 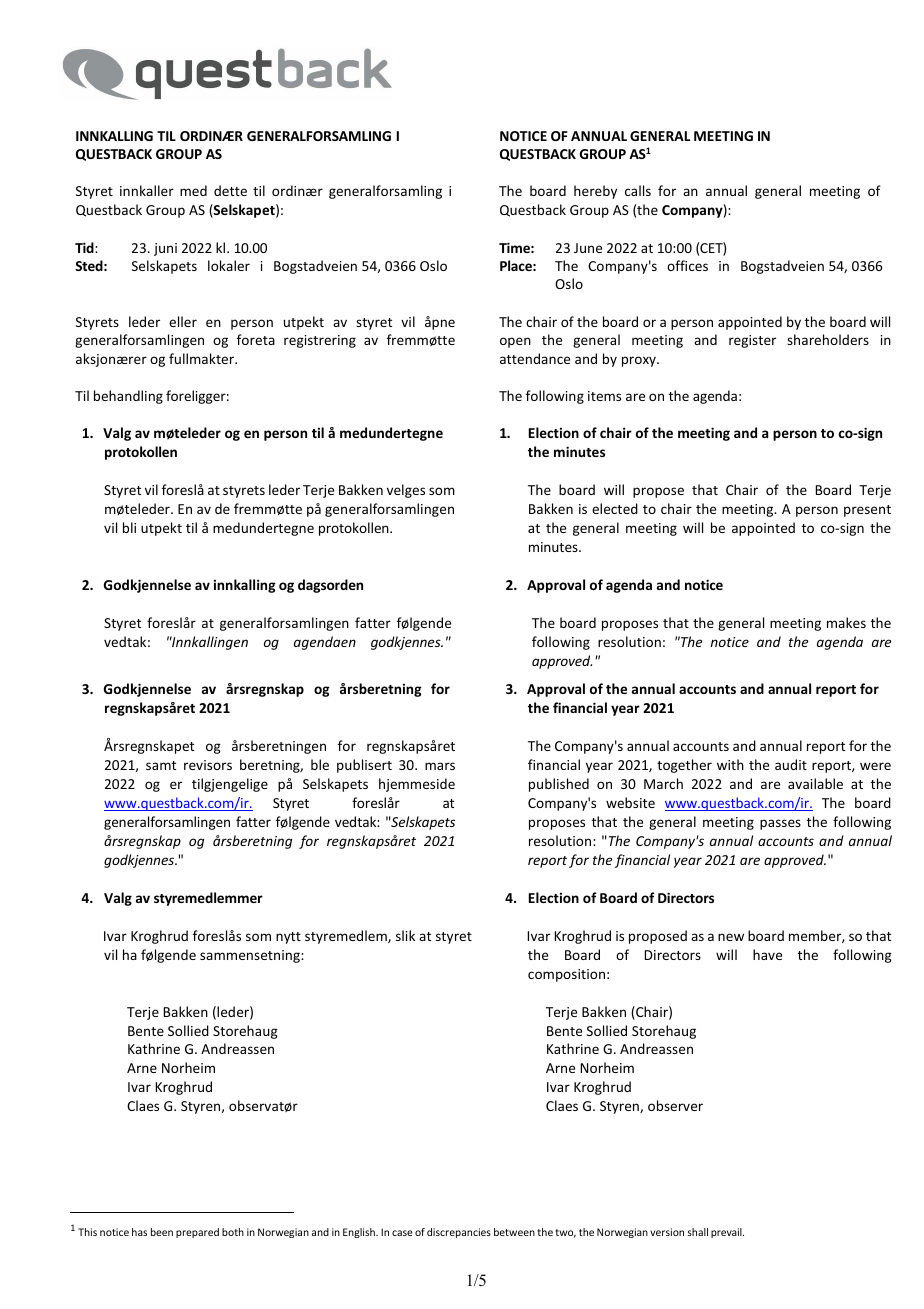 I want to click on June, so click(x=588, y=248).
